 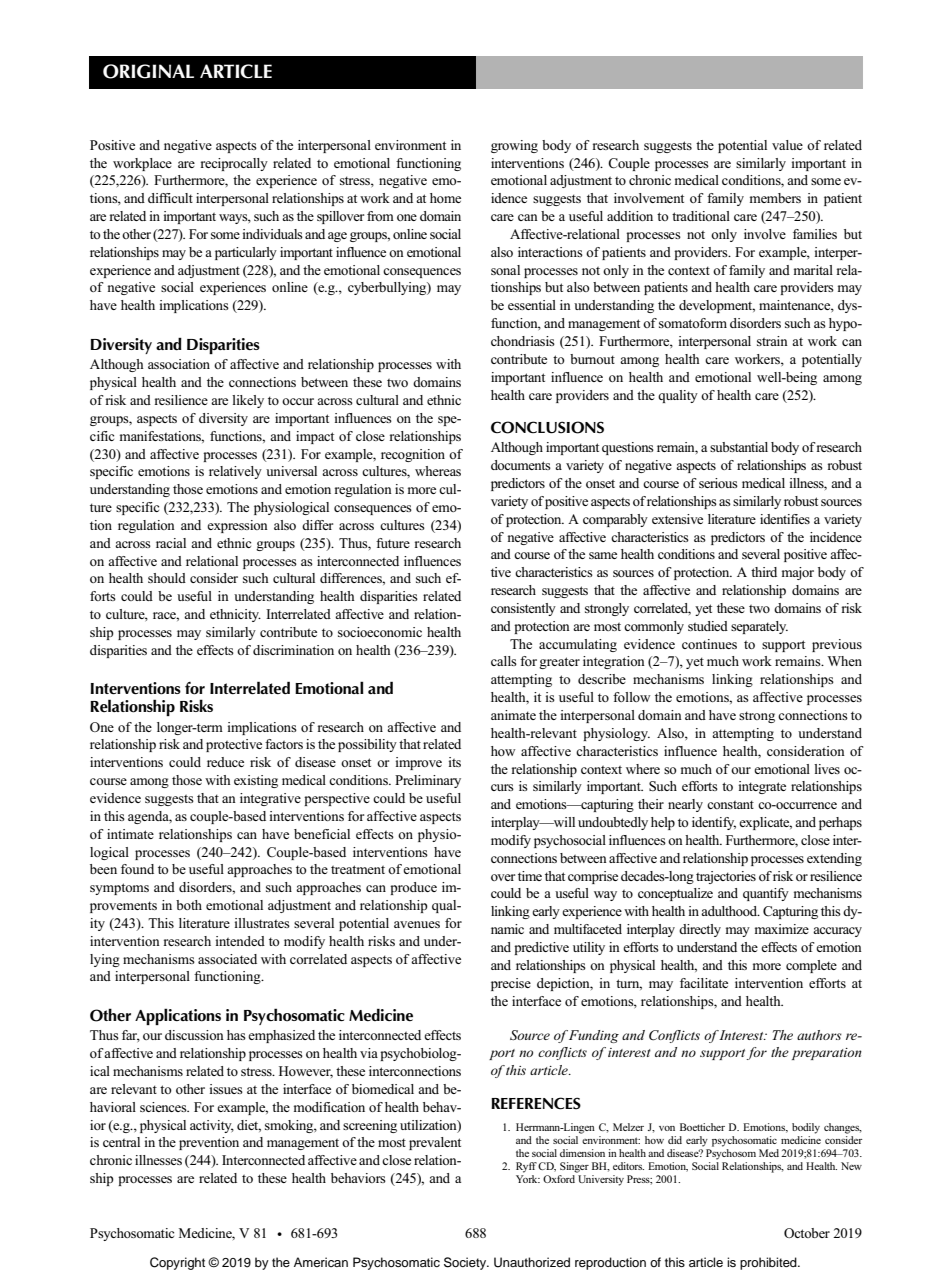 What do you see at coordinates (148, 71) in the page?
I see `ORIGINAL` at bounding box center [148, 71].
